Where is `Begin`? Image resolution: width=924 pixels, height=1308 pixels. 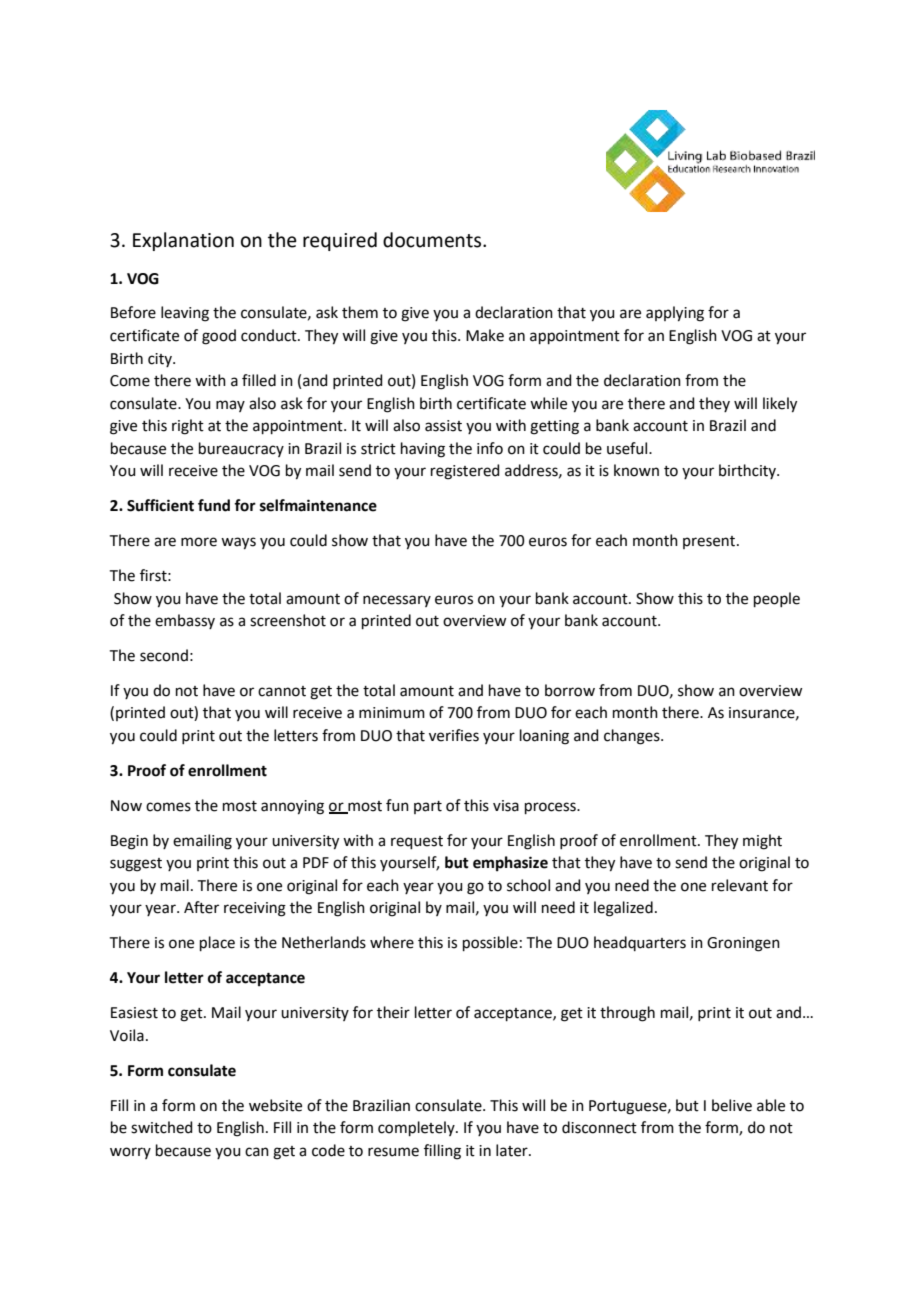
Begin is located at coordinates (129, 842).
